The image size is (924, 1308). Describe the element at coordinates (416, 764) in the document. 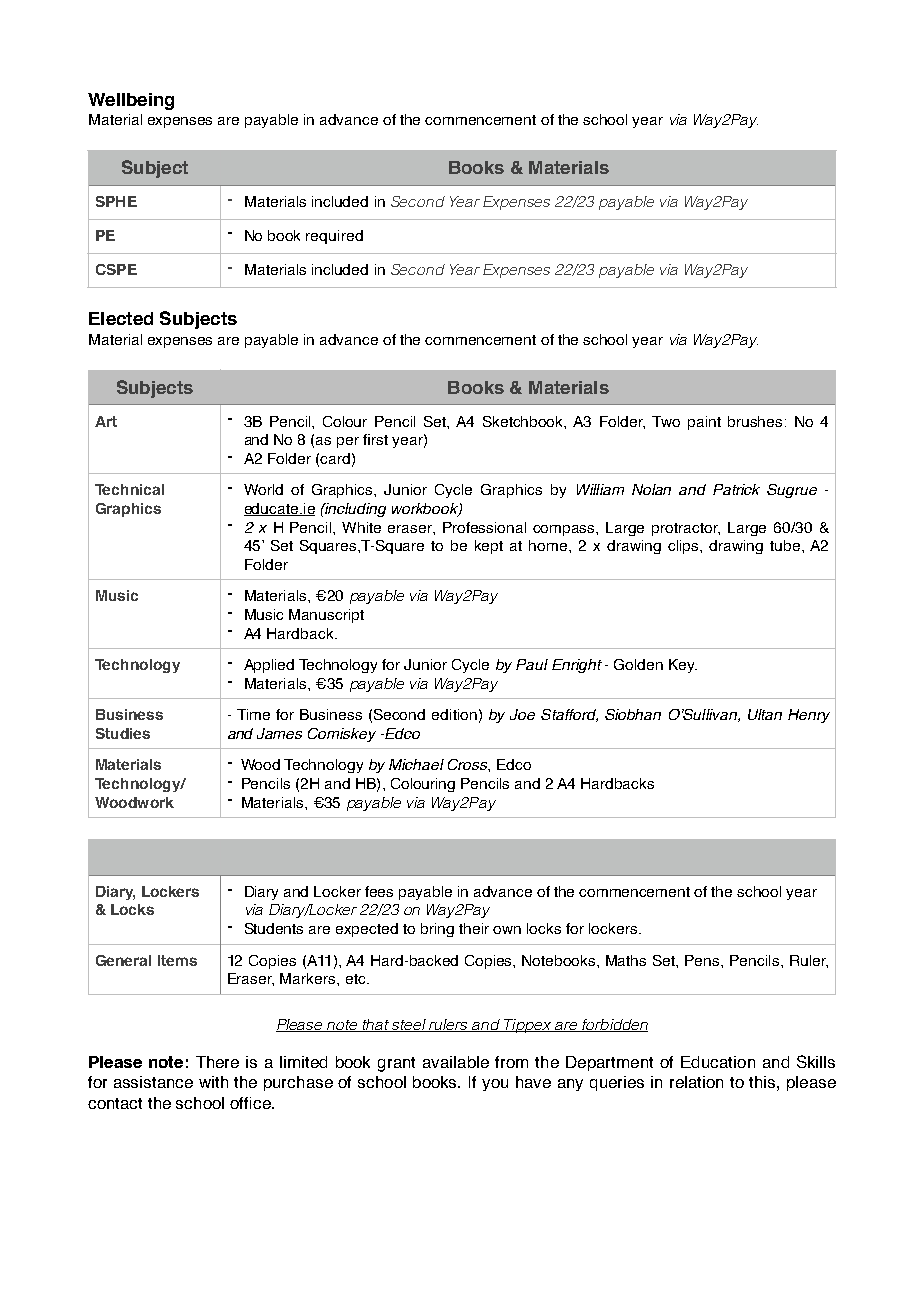

I see `Michael` at that location.
